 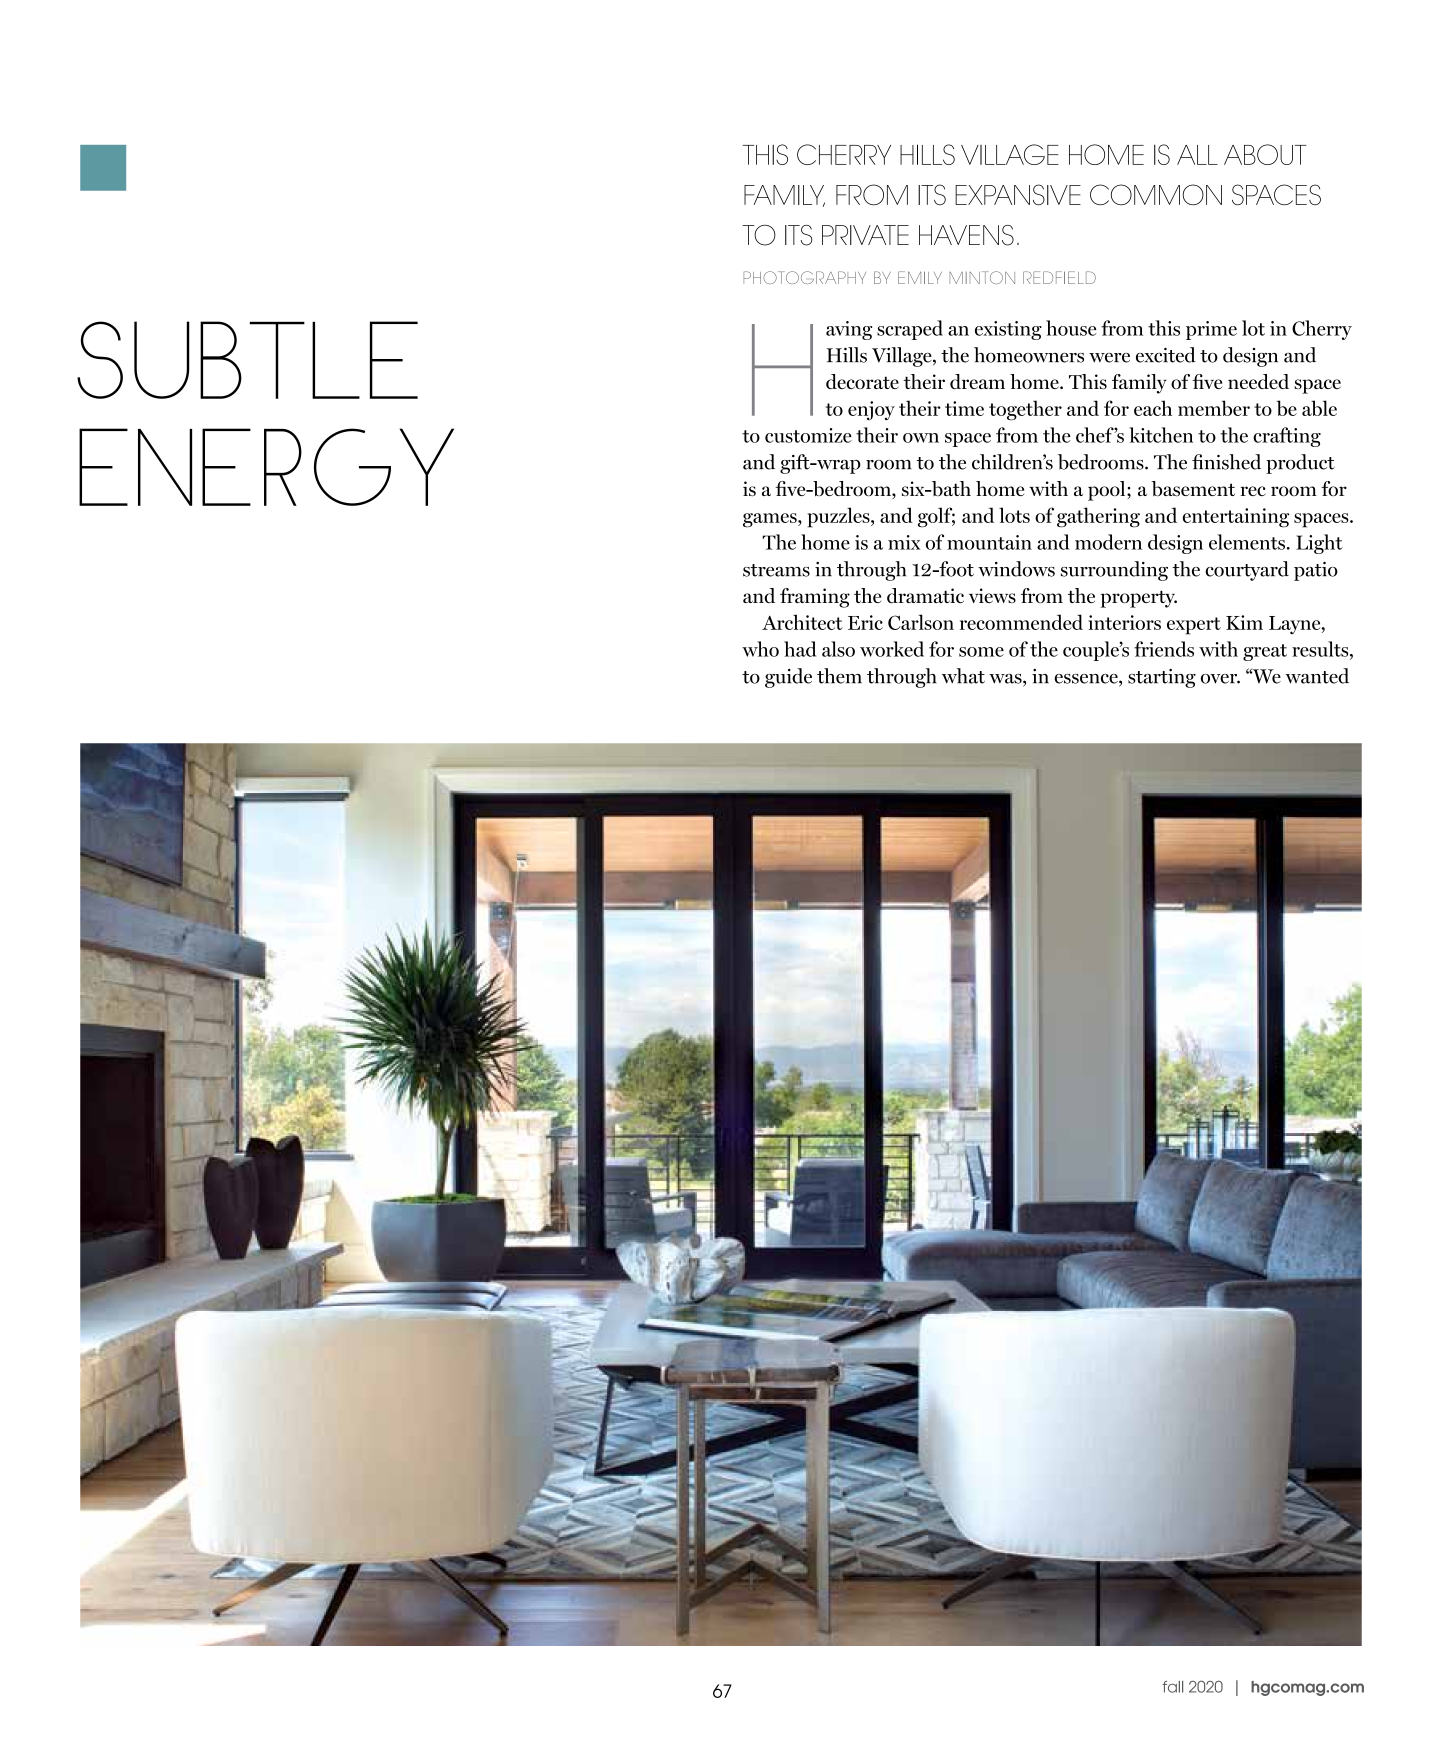 I want to click on over, so click(x=1220, y=679).
